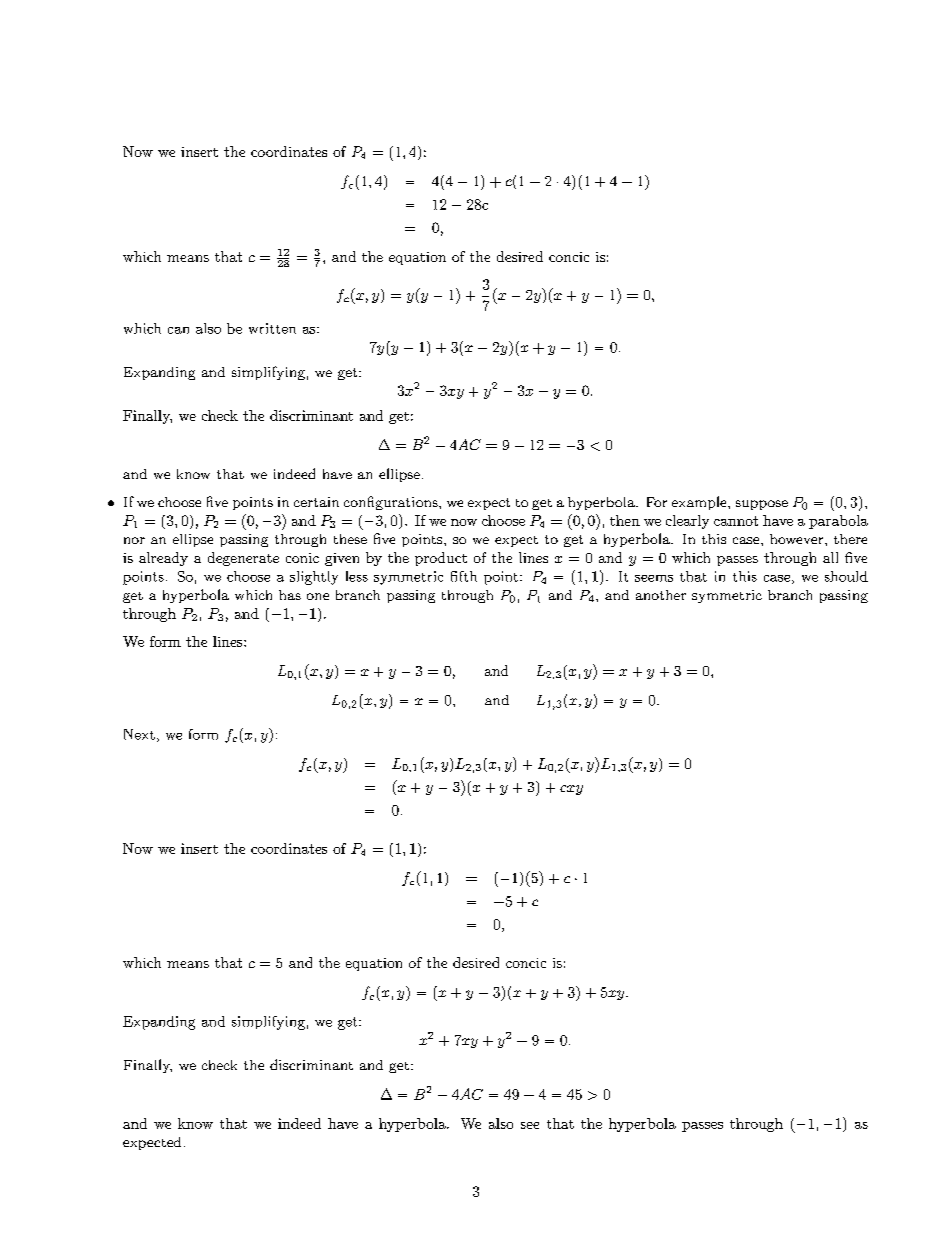 This screenshot has width=952, height=1233. What do you see at coordinates (139, 734) in the screenshot?
I see `Next` at bounding box center [139, 734].
